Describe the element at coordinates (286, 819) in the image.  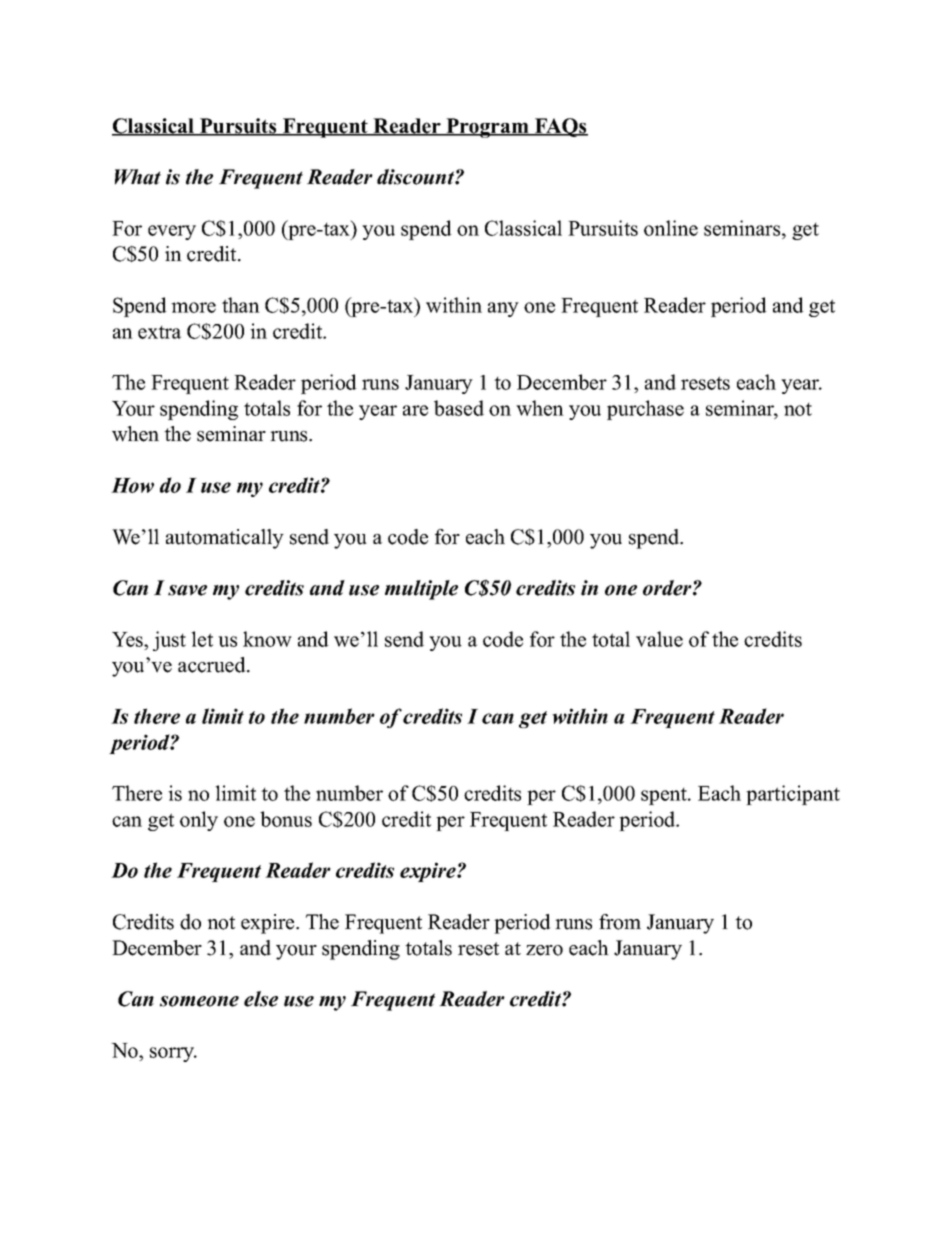
I see `bonus` at that location.
